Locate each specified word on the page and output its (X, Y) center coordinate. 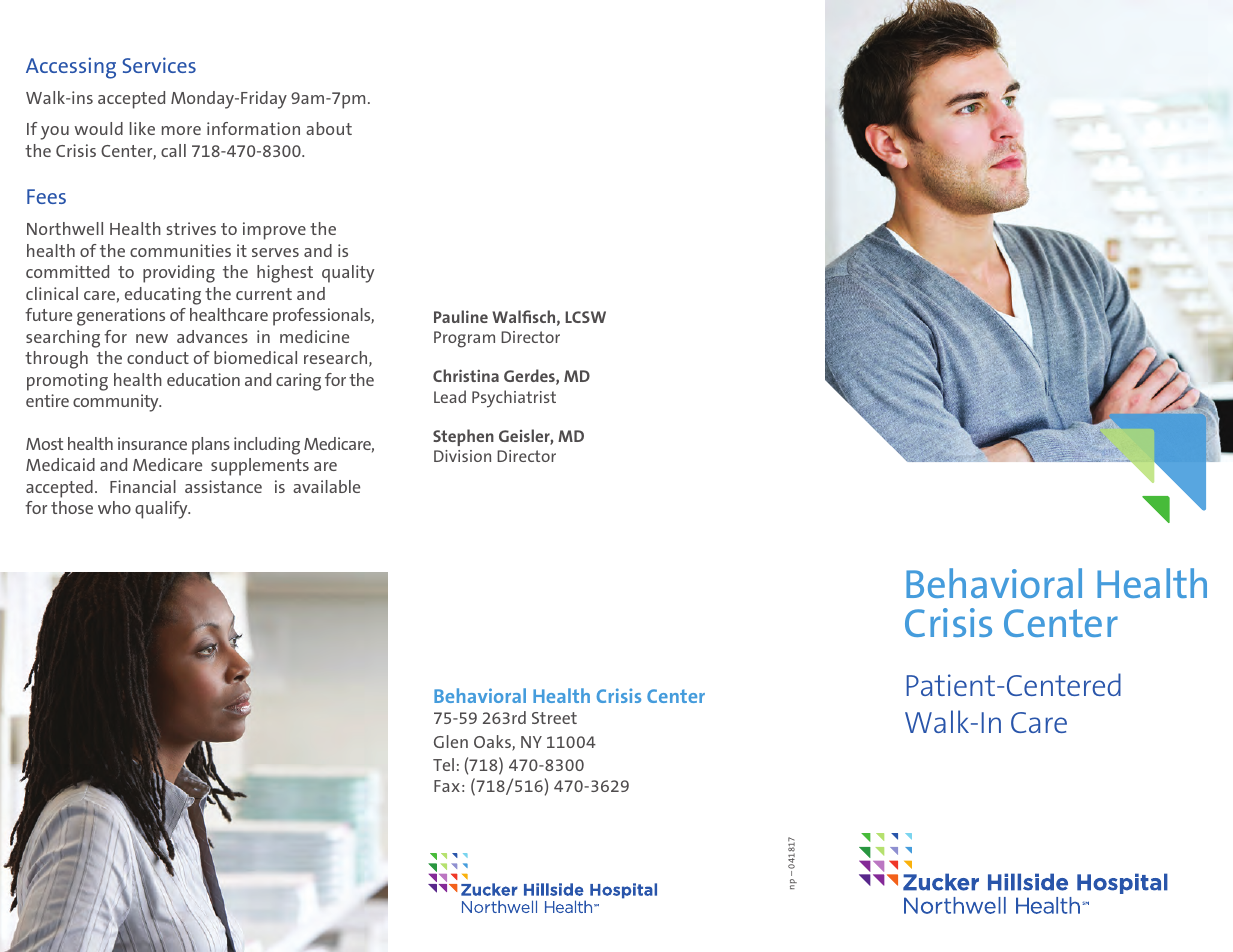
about (329, 128)
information (253, 128)
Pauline (461, 316)
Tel (443, 764)
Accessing (71, 68)
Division (462, 456)
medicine (314, 336)
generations (121, 317)
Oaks (493, 743)
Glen (451, 741)
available (326, 486)
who (114, 507)
